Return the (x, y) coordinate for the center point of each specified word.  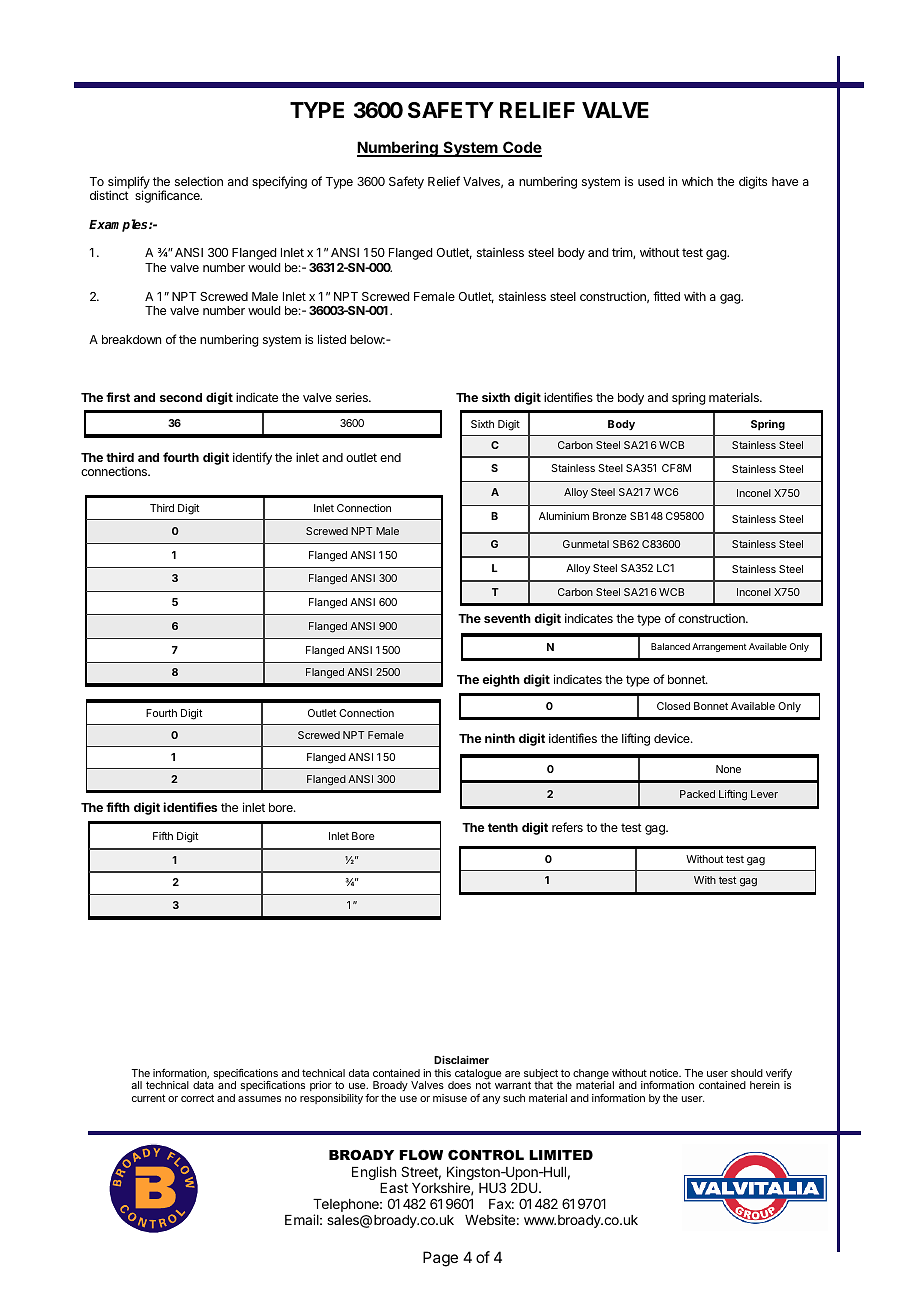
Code (521, 149)
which (697, 181)
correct (197, 1098)
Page (440, 1259)
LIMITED (561, 1155)
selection (199, 181)
